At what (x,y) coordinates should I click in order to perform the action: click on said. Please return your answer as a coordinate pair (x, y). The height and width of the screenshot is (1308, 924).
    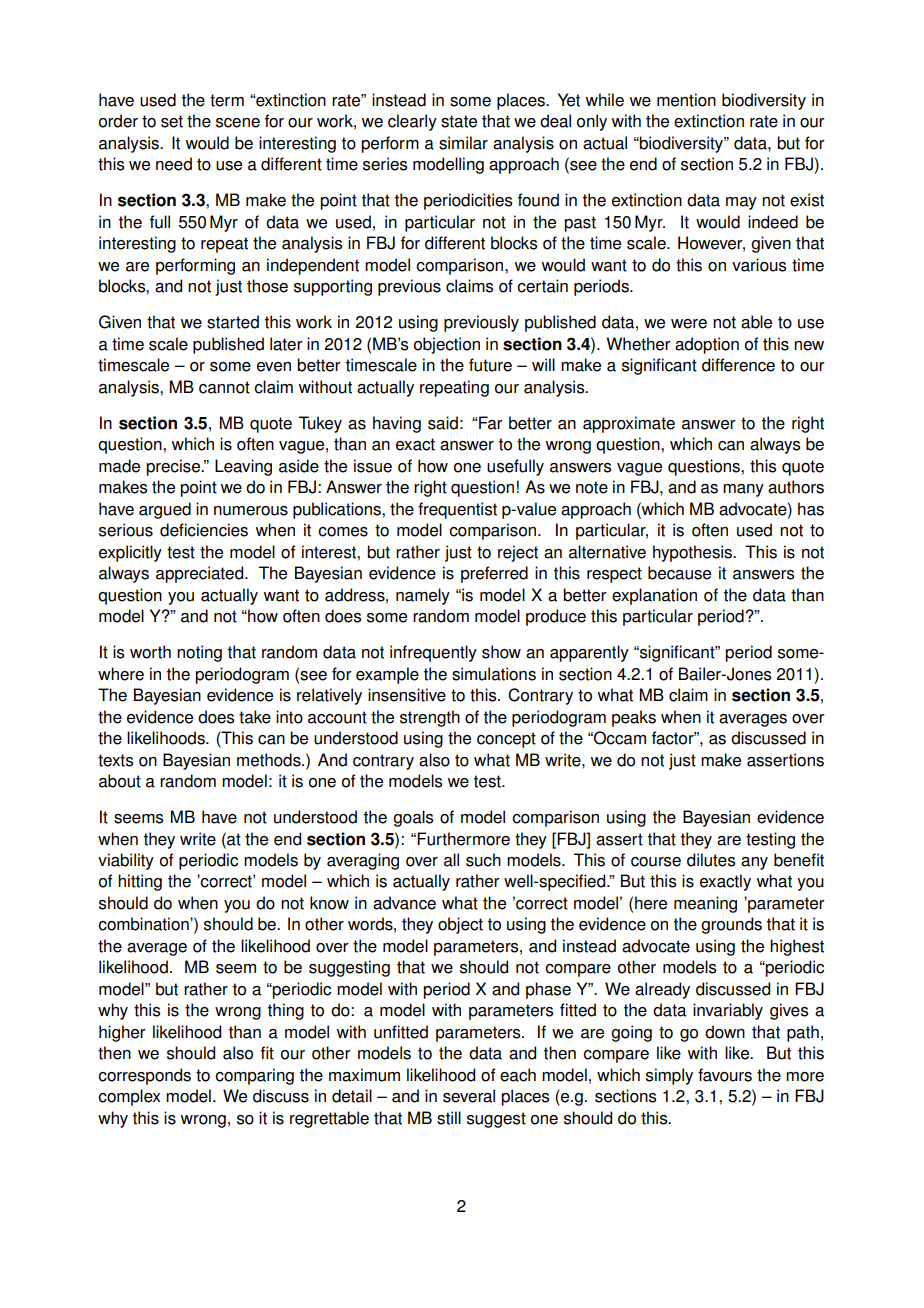
    Looking at the image, I should click on (443, 423).
